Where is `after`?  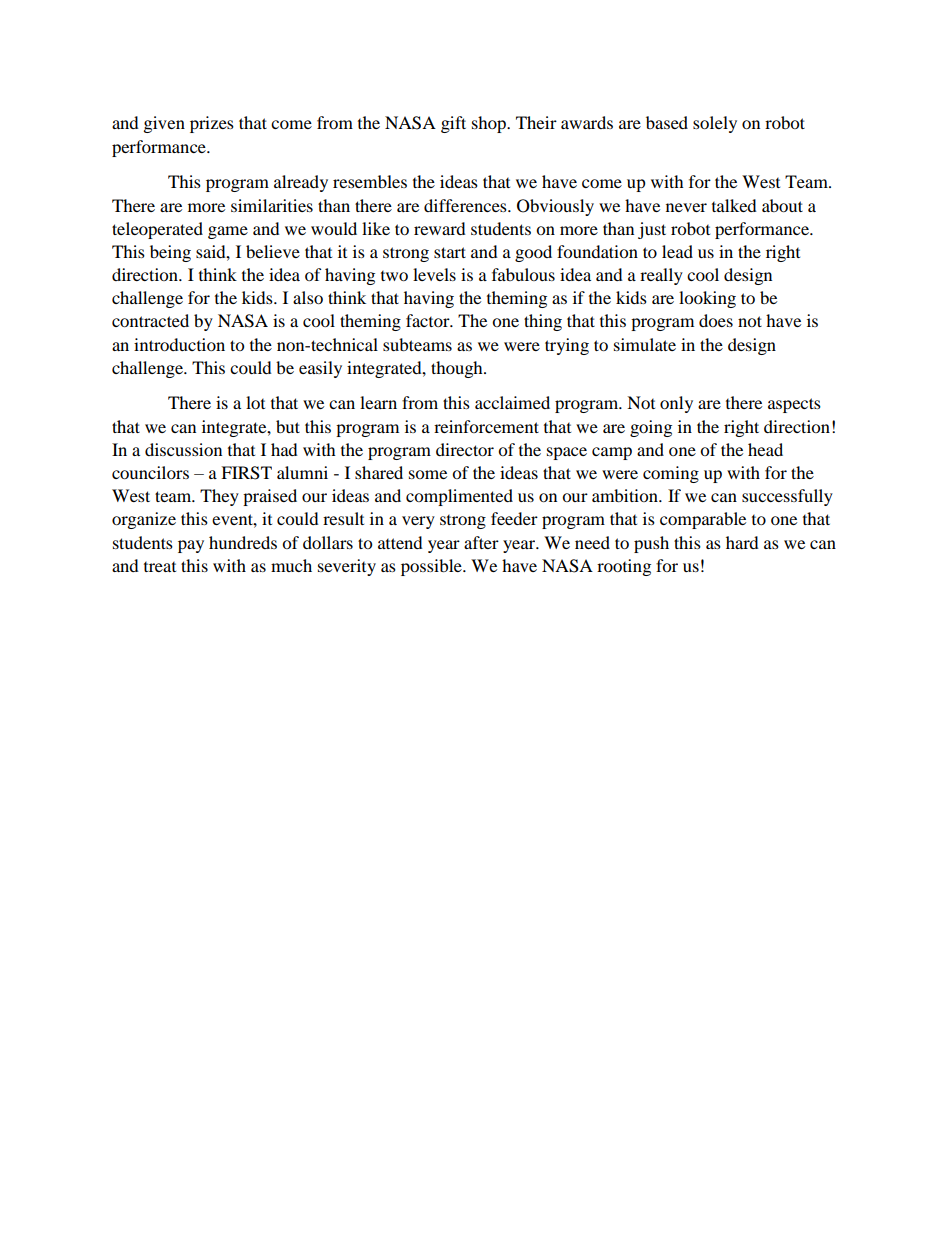 after is located at coordinates (481, 542).
